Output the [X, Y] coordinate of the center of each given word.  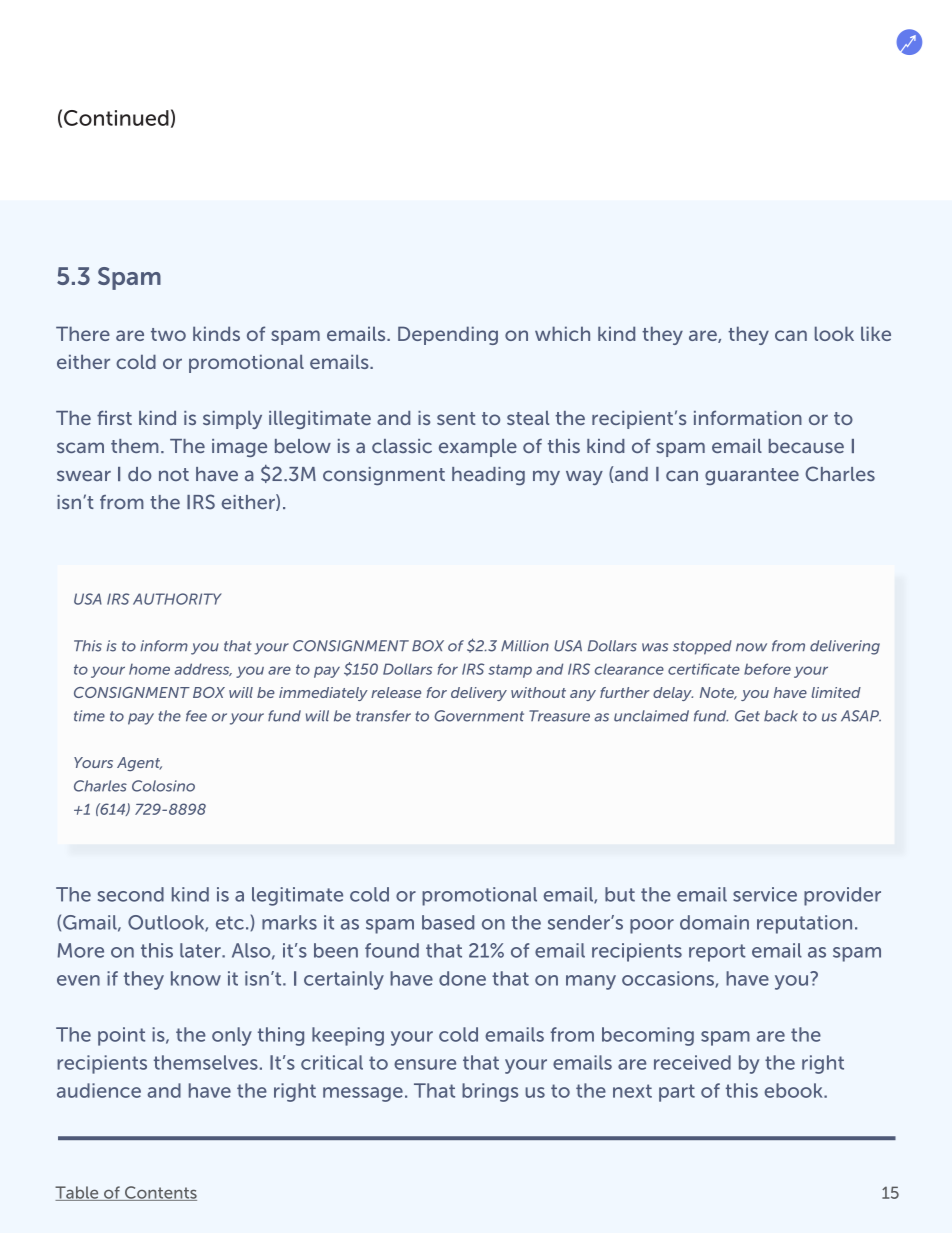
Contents [160, 1193]
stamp [510, 671]
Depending [448, 335]
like [876, 333]
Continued [116, 118]
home [149, 669]
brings [490, 1092]
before [767, 669]
